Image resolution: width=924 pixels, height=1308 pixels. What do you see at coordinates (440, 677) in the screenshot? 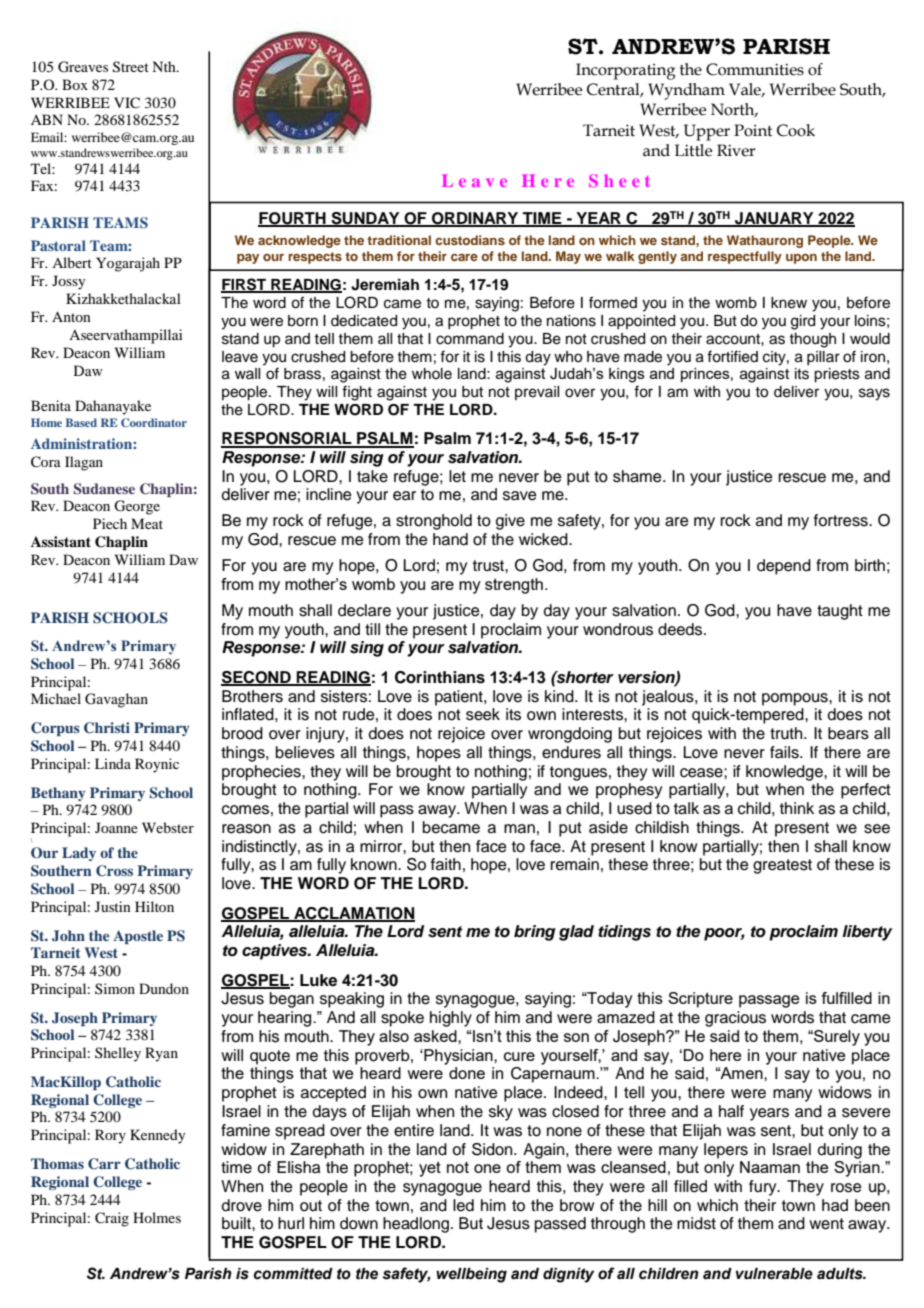
I see `Corinthians` at bounding box center [440, 677].
